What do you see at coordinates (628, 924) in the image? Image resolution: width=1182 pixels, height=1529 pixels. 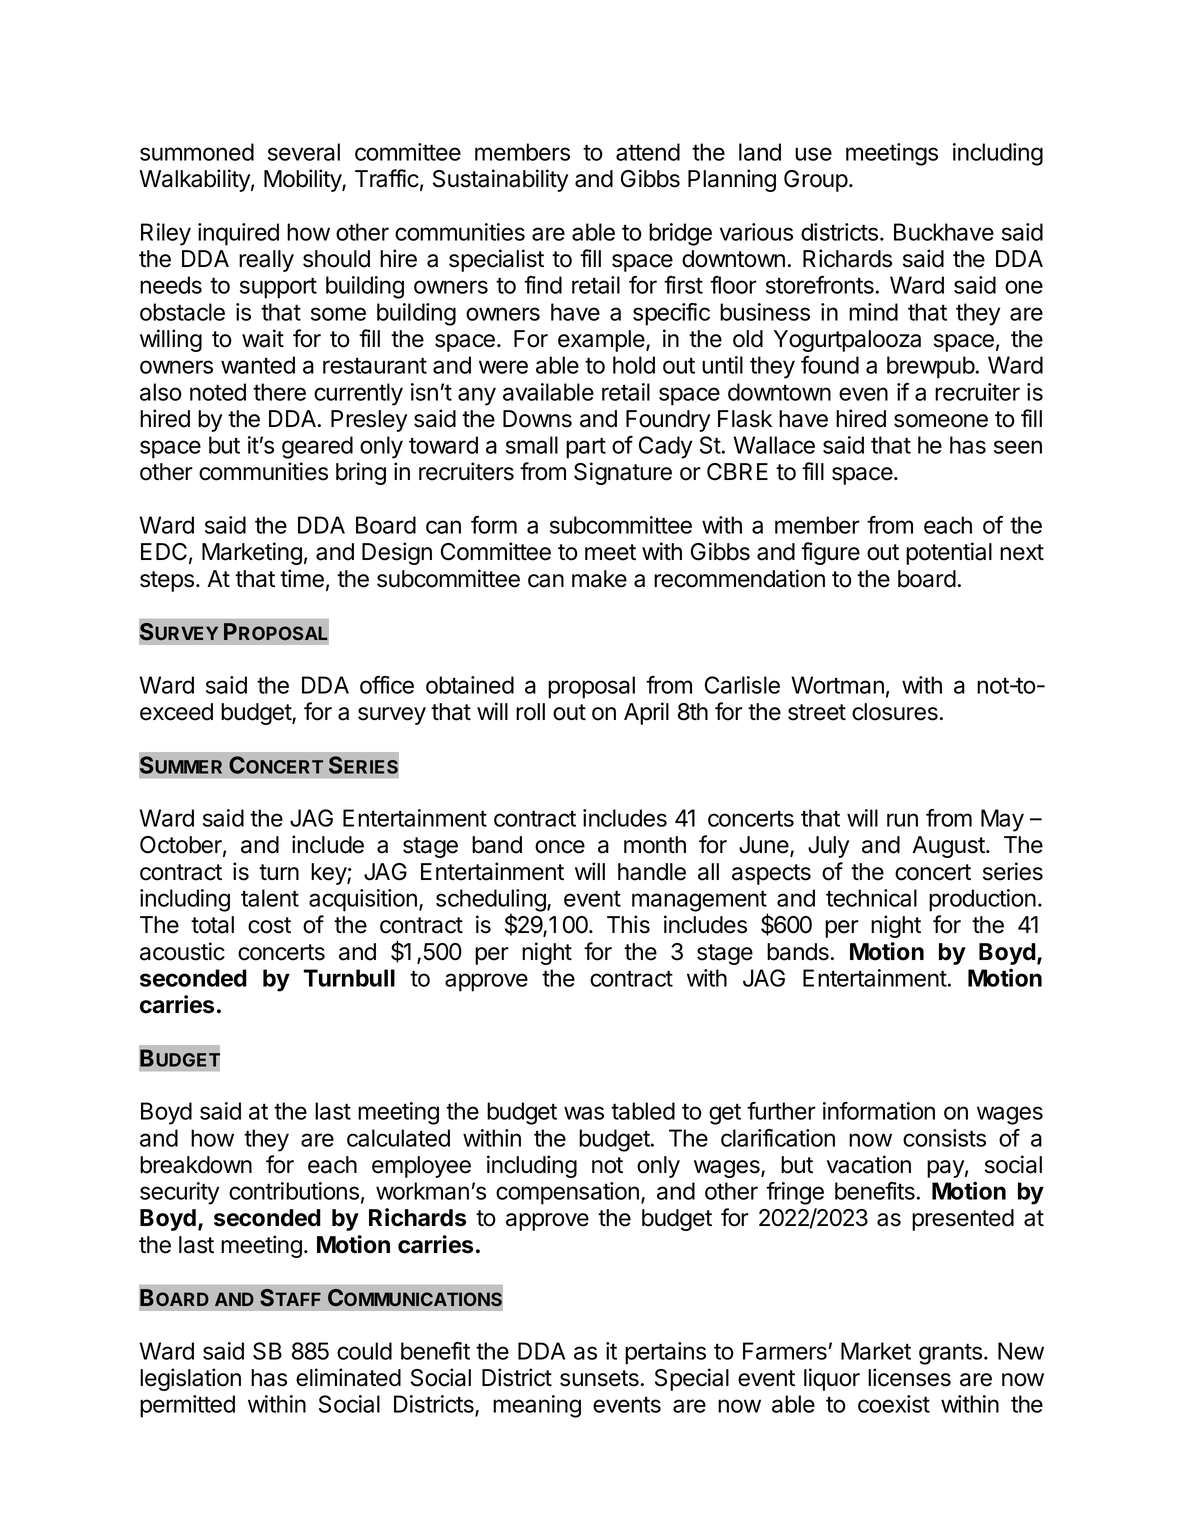 I see `This` at bounding box center [628, 924].
